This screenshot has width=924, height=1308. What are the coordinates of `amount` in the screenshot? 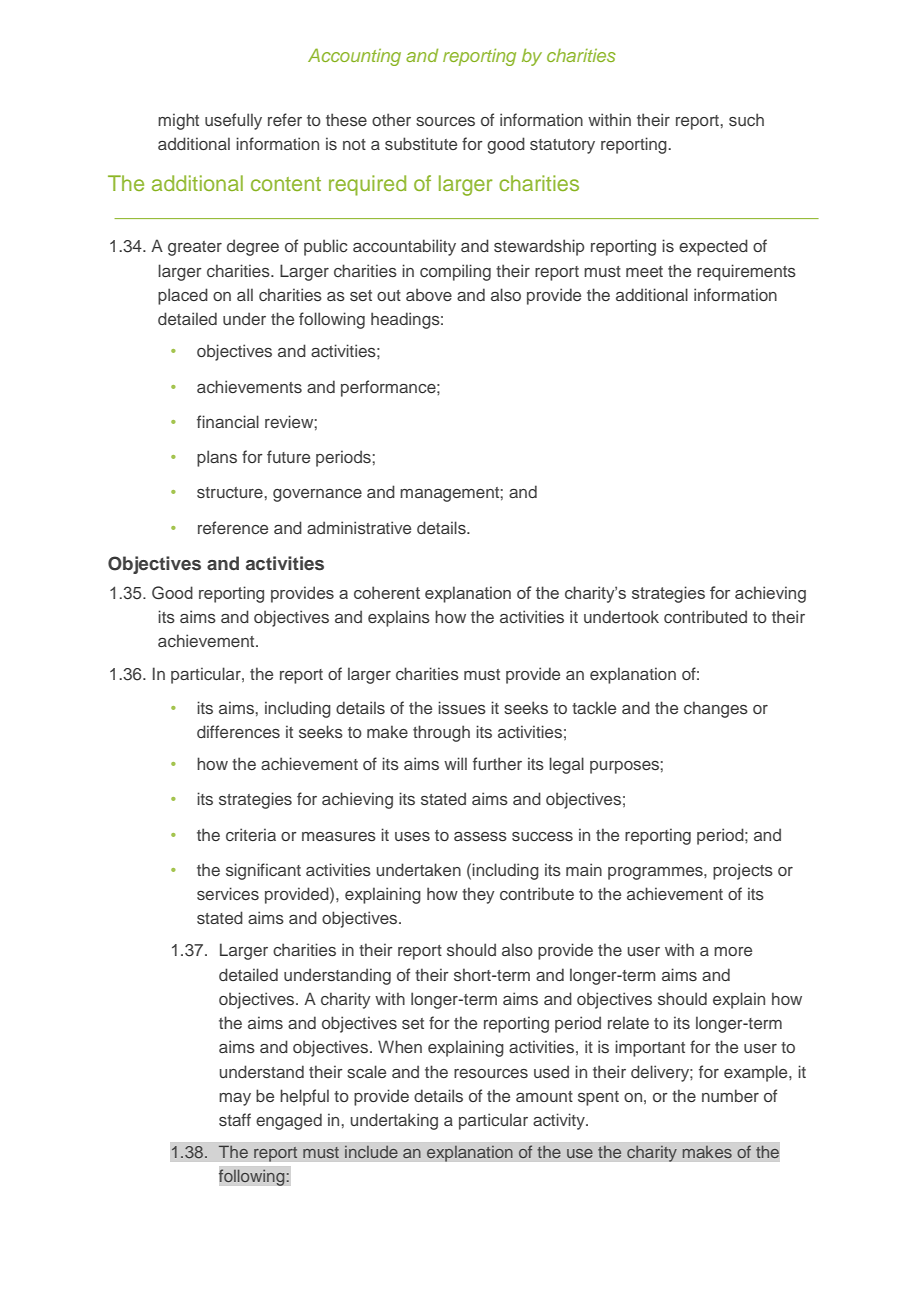 It's located at (544, 1096).
